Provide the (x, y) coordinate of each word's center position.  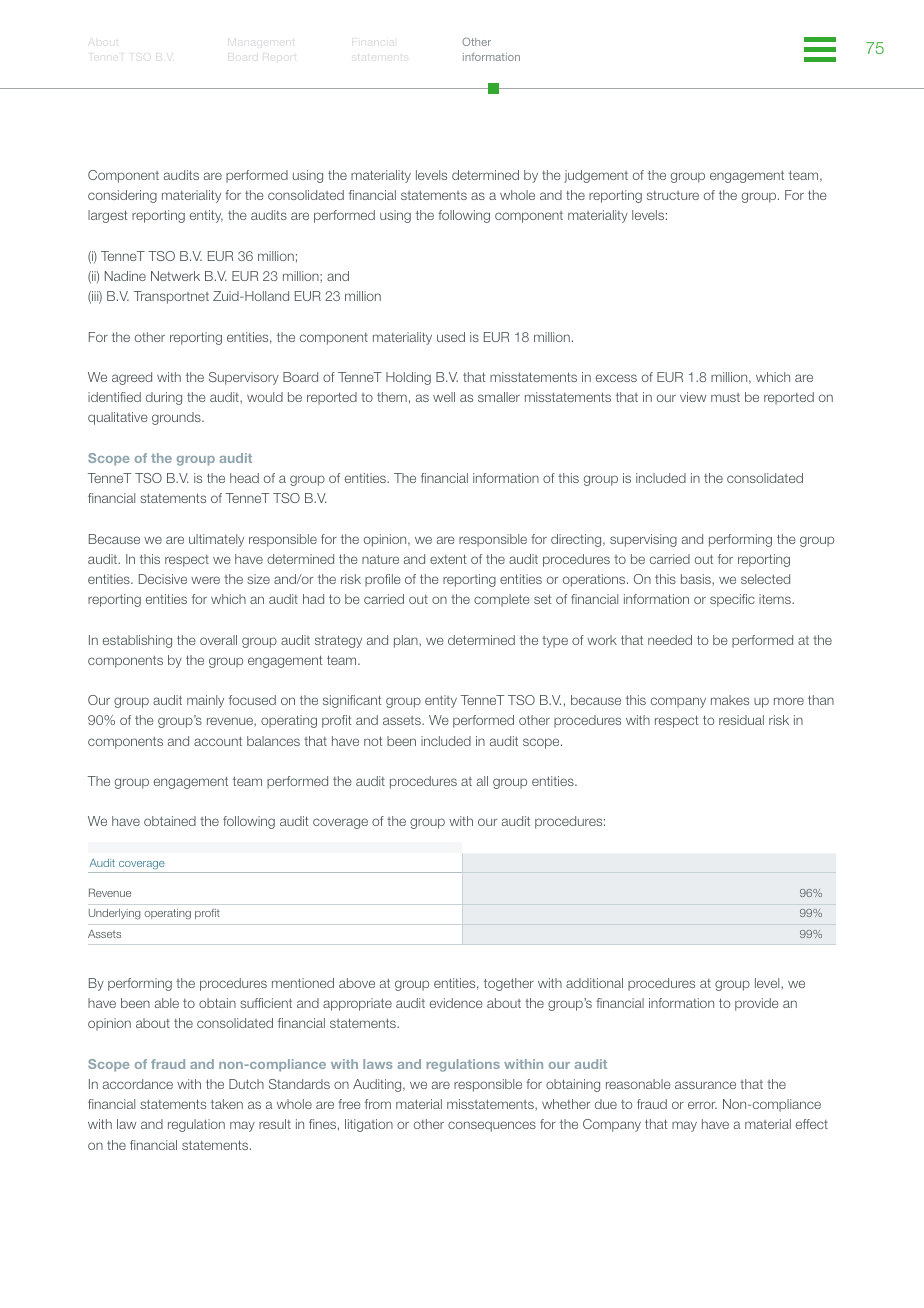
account (218, 741)
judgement (596, 176)
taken (227, 1104)
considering (122, 196)
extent (448, 559)
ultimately (216, 540)
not (373, 741)
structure (673, 195)
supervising (643, 540)
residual (741, 720)
